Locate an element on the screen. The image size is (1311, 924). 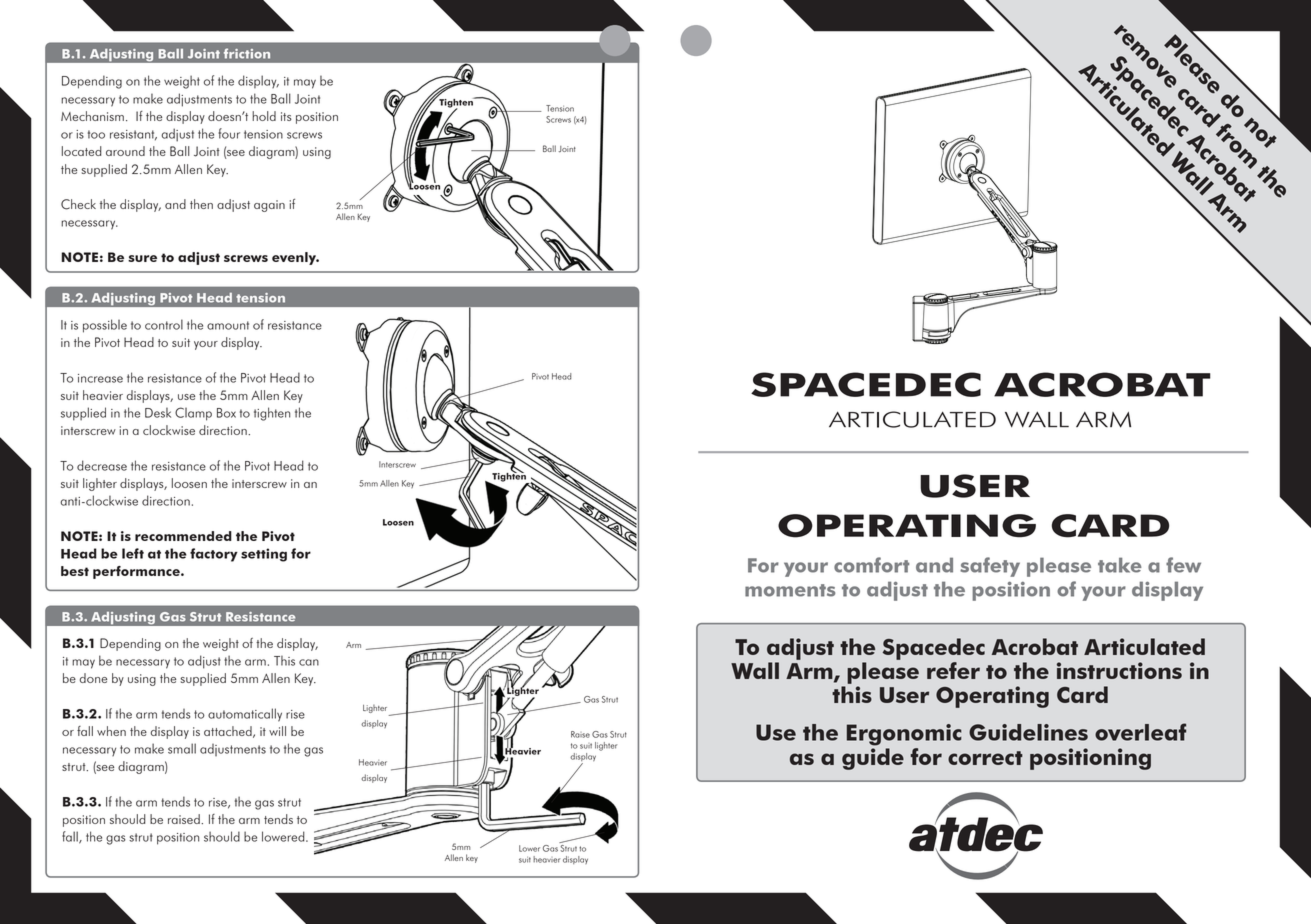
take is located at coordinates (1120, 565).
